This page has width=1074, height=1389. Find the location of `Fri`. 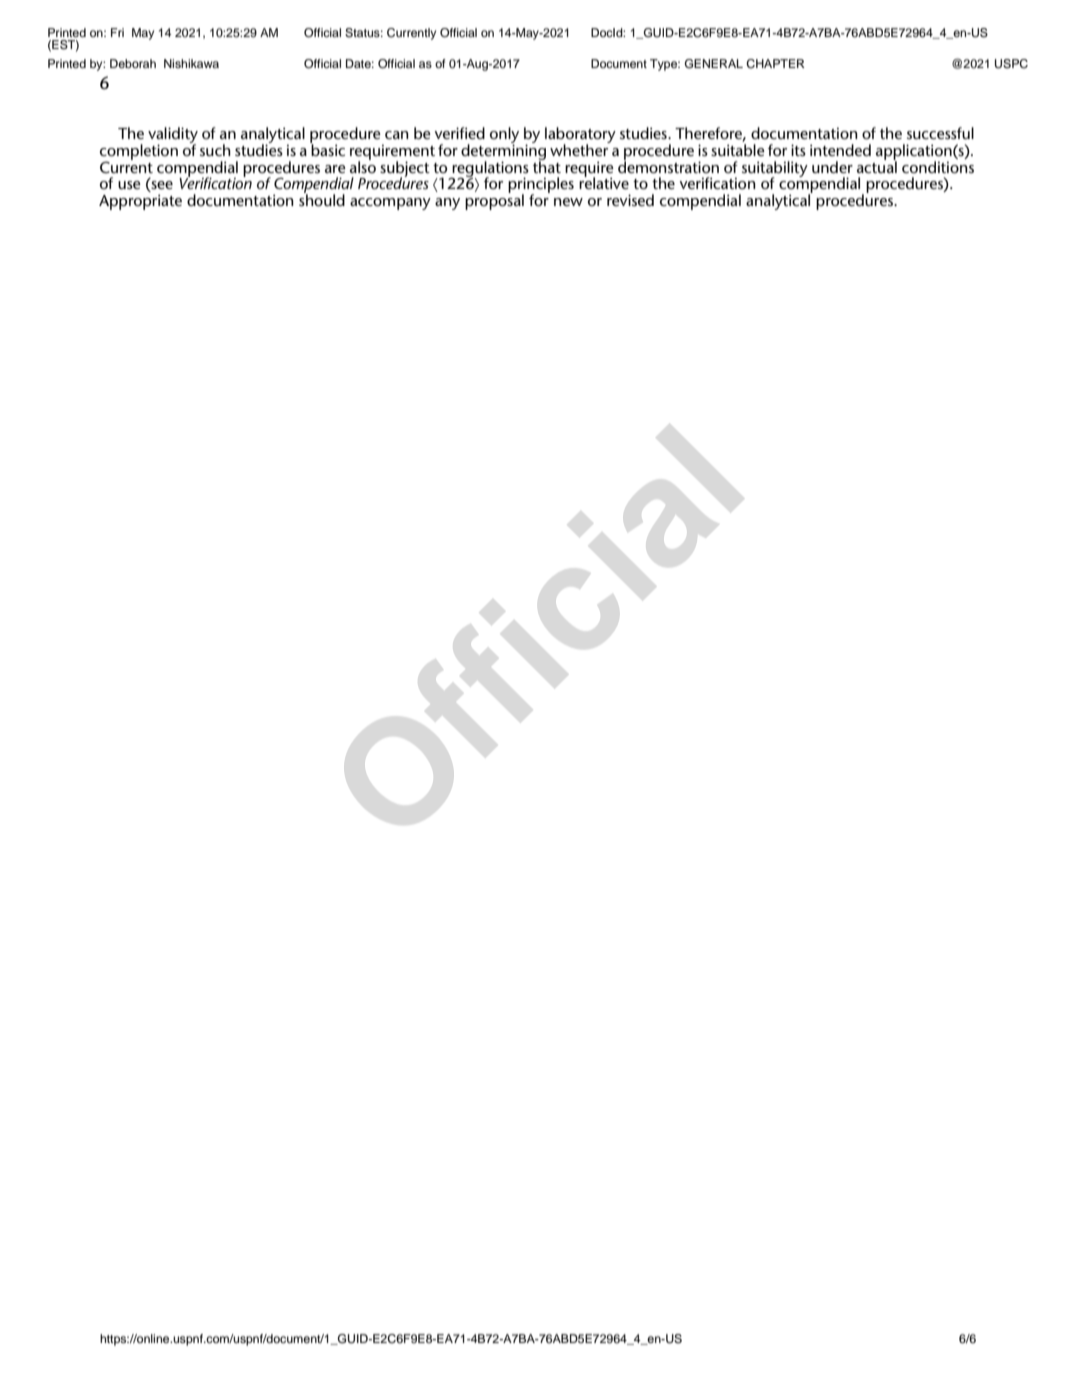

Fri is located at coordinates (117, 32).
